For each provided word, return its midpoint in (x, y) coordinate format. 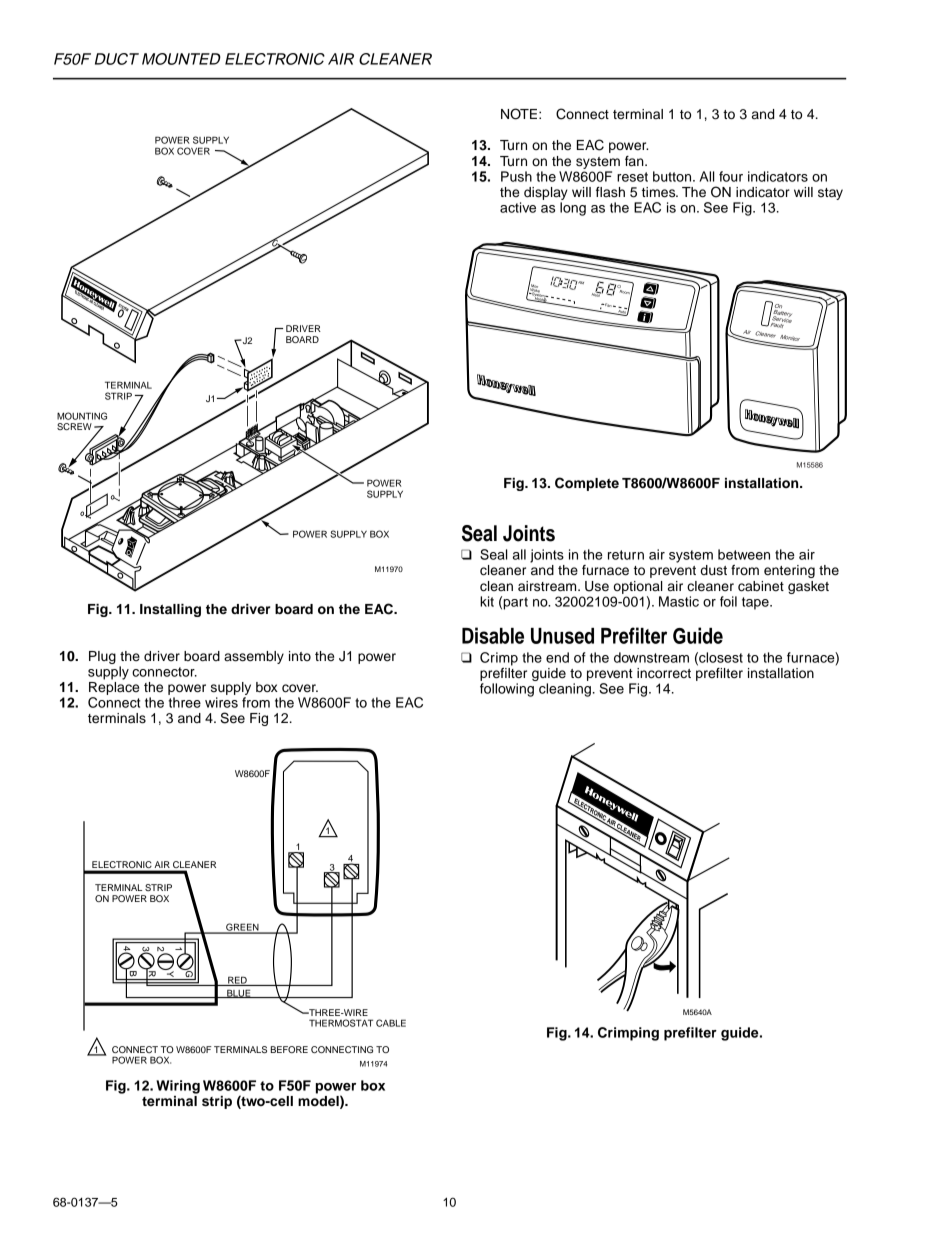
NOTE (520, 114)
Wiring (178, 1087)
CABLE (391, 1023)
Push (516, 176)
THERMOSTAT (341, 1023)
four (731, 176)
